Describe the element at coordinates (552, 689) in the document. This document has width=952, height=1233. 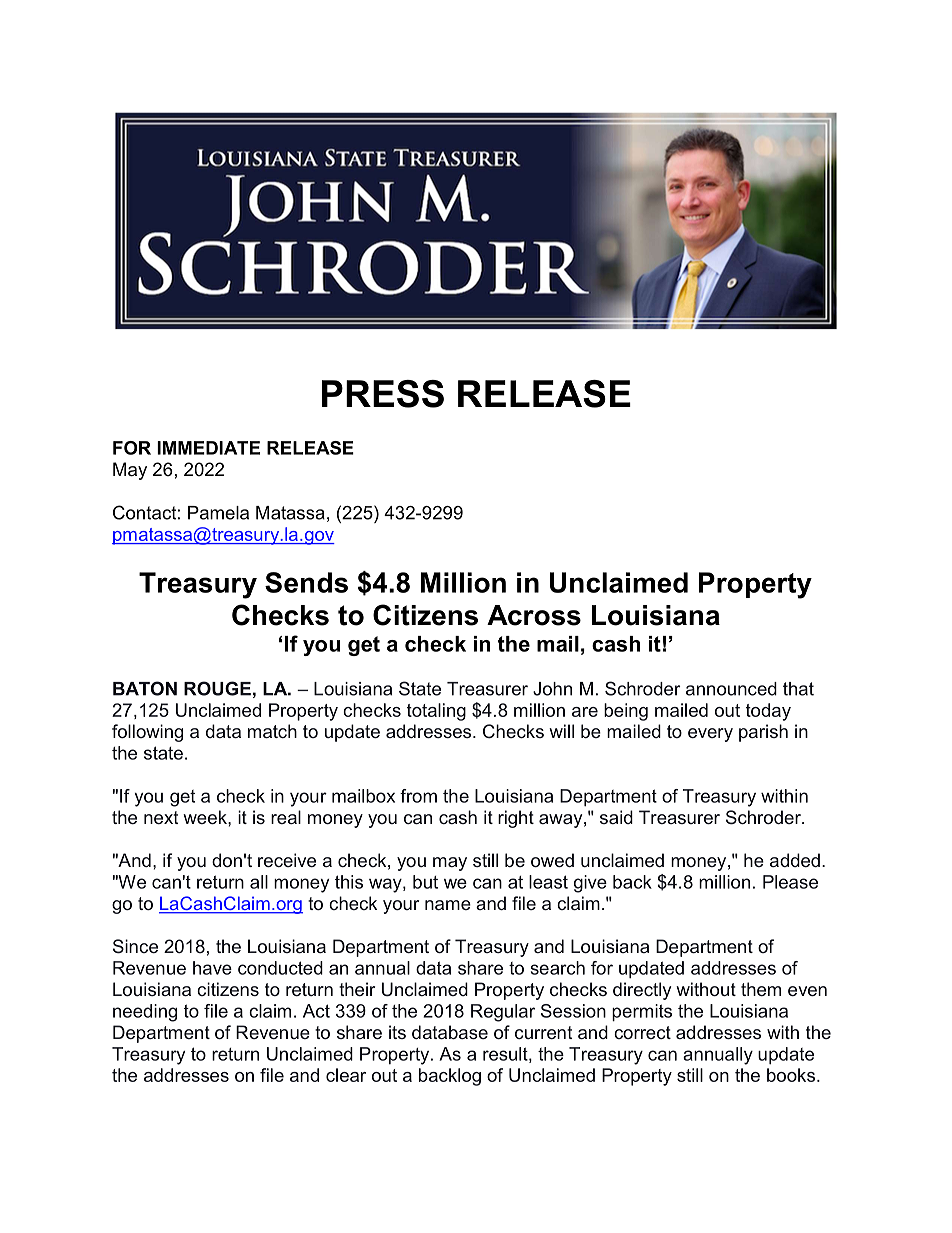
I see `John` at that location.
